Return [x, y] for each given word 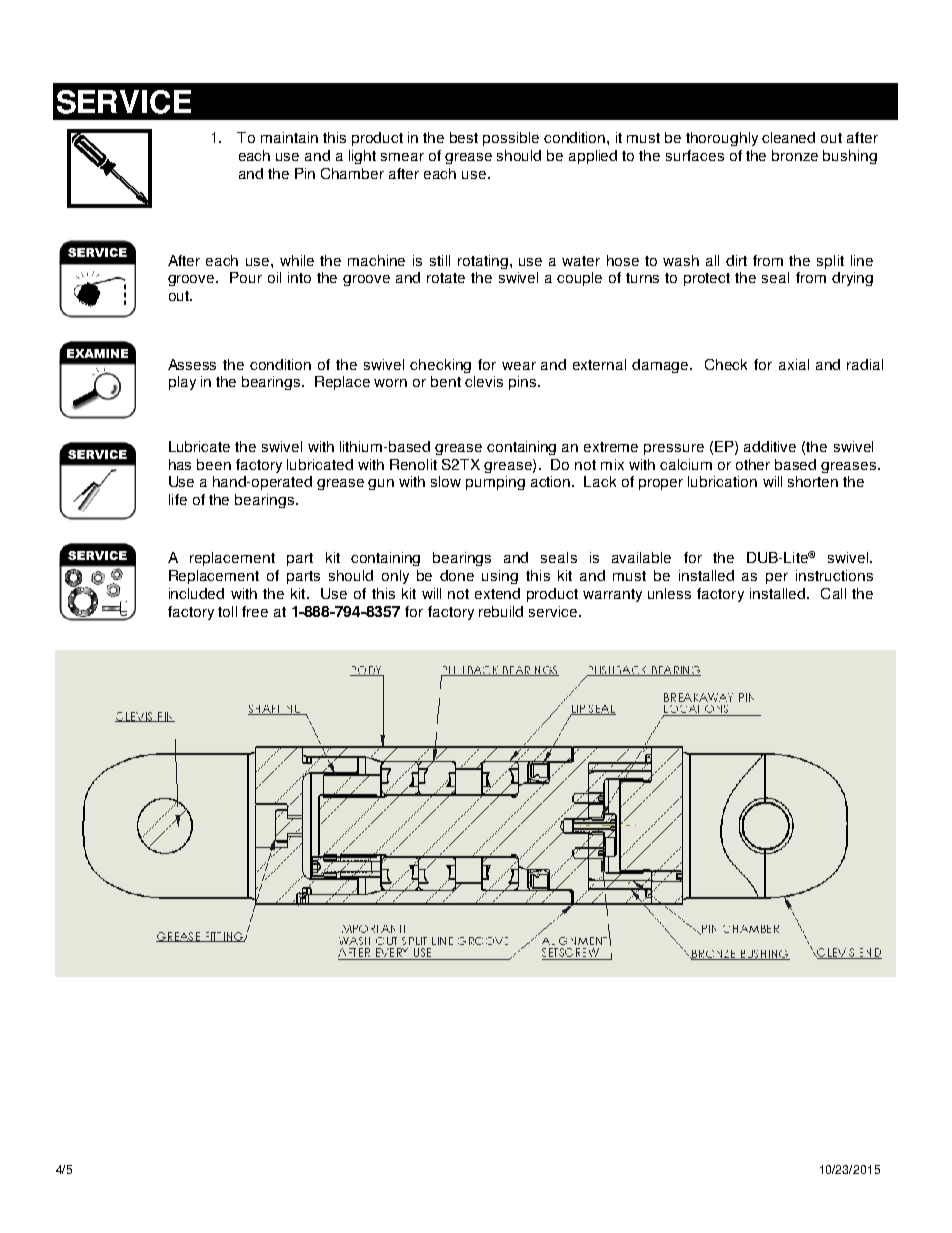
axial [794, 364]
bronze [795, 155]
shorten [813, 481]
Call [833, 593]
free [255, 611]
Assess [192, 364]
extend [497, 593]
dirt [736, 260]
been [214, 464]
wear [519, 366]
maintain [289, 137]
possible [511, 139]
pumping [495, 483]
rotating [483, 262]
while [297, 260]
